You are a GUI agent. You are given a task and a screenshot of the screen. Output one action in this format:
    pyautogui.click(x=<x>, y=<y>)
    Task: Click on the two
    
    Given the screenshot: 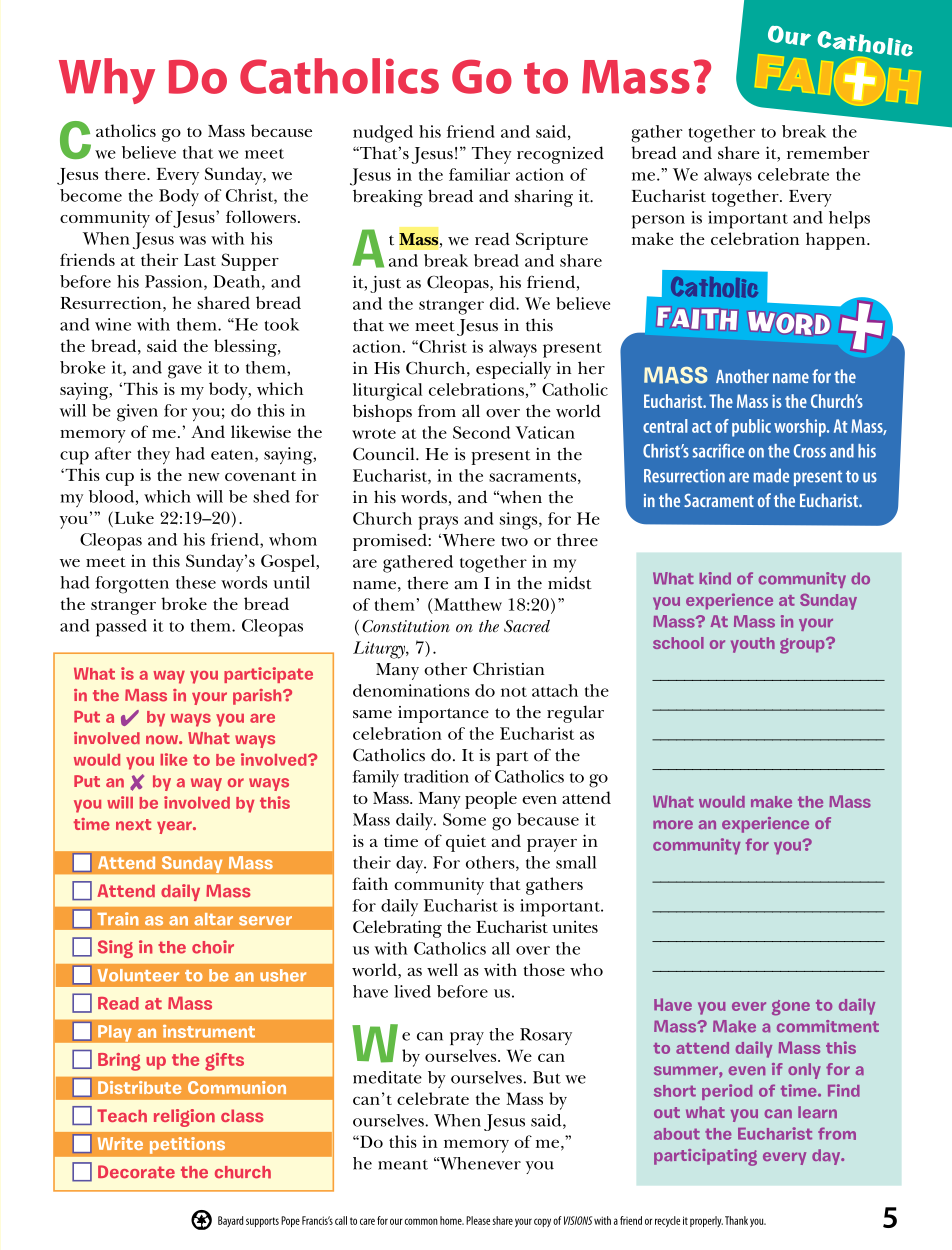 What is the action you would take?
    pyautogui.click(x=514, y=541)
